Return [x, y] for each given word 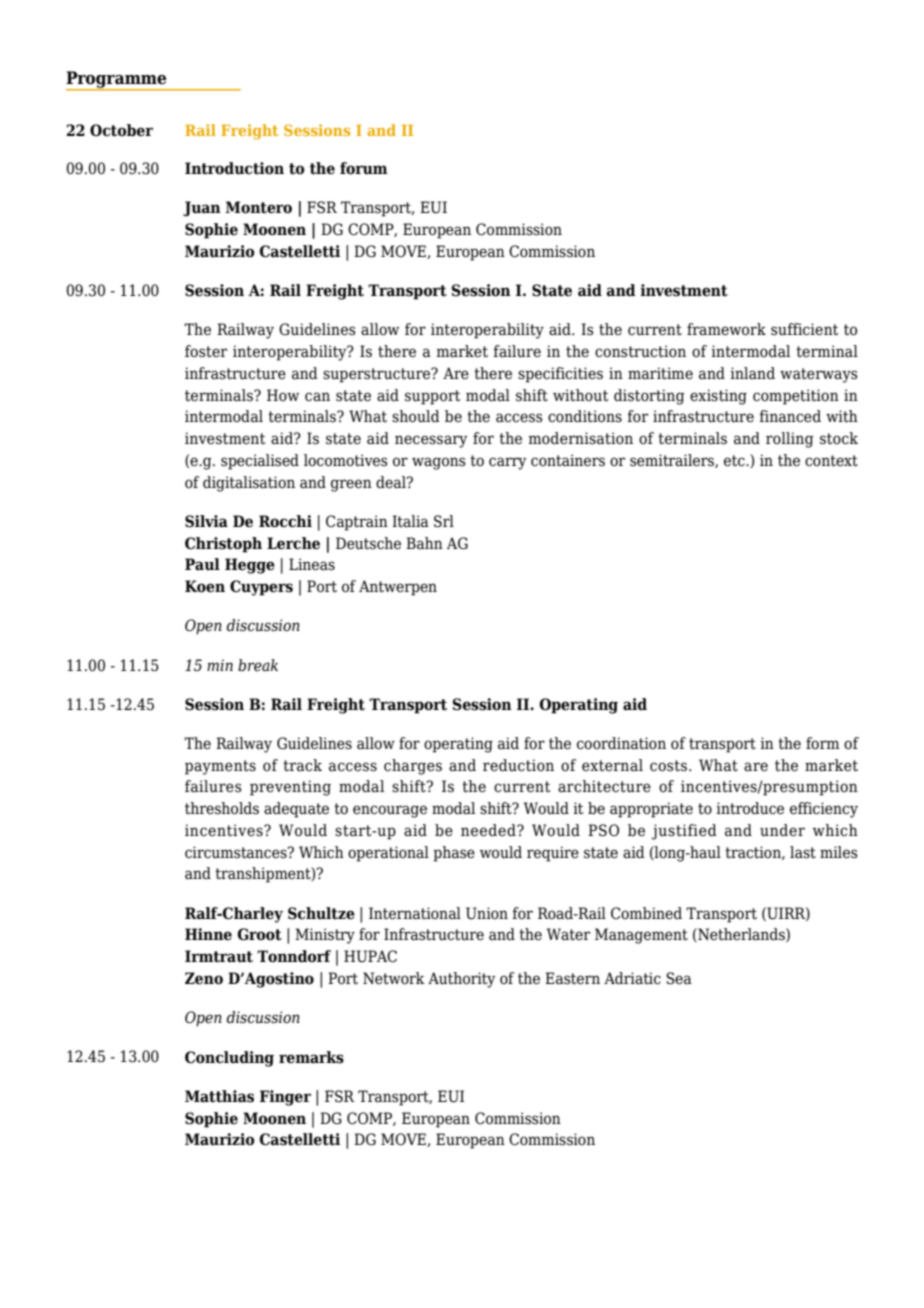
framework [726, 329]
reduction [518, 765]
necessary [431, 441]
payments [220, 767]
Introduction [234, 168]
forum [364, 168]
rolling [790, 440]
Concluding [229, 1059]
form [823, 743]
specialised [260, 462]
